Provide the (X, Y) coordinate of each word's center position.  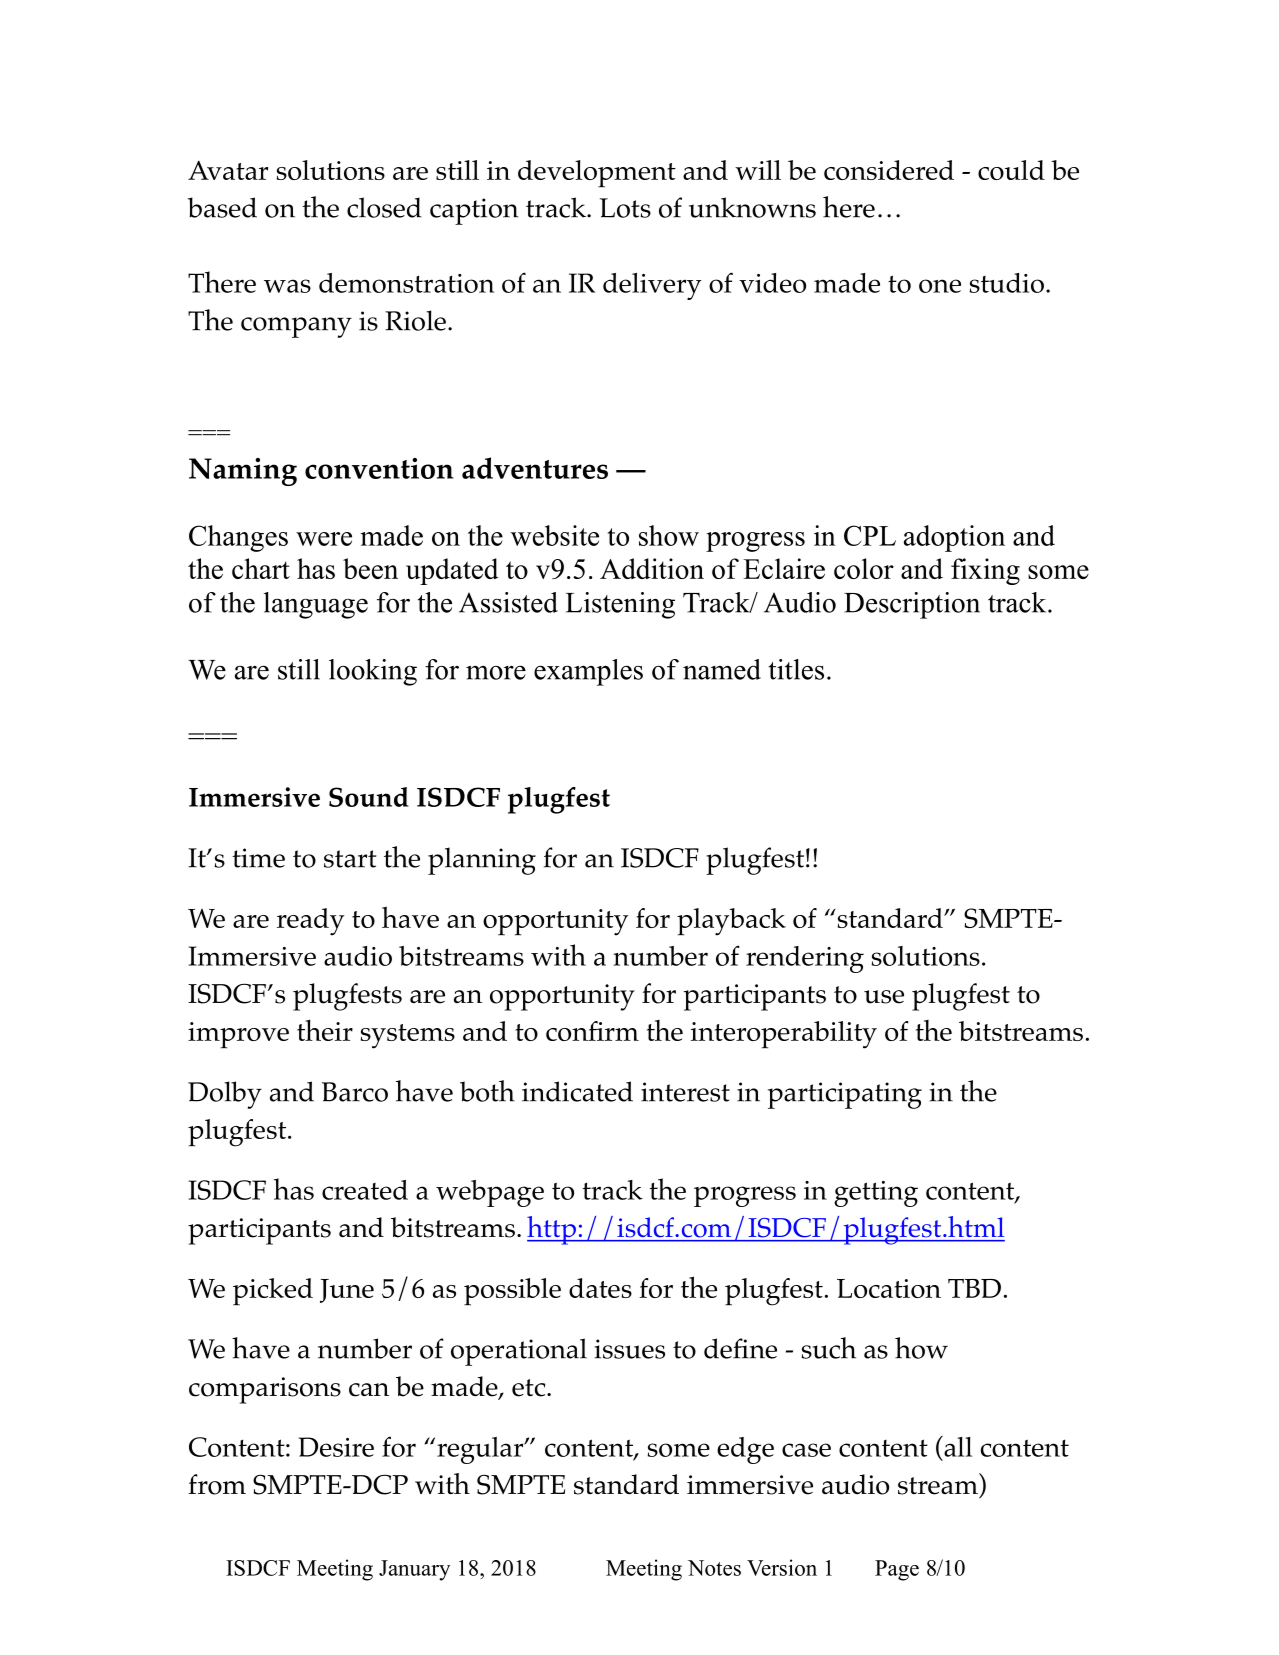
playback (731, 922)
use (884, 997)
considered (889, 170)
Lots (625, 208)
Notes (714, 1568)
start (350, 859)
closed (384, 207)
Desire (336, 1447)
